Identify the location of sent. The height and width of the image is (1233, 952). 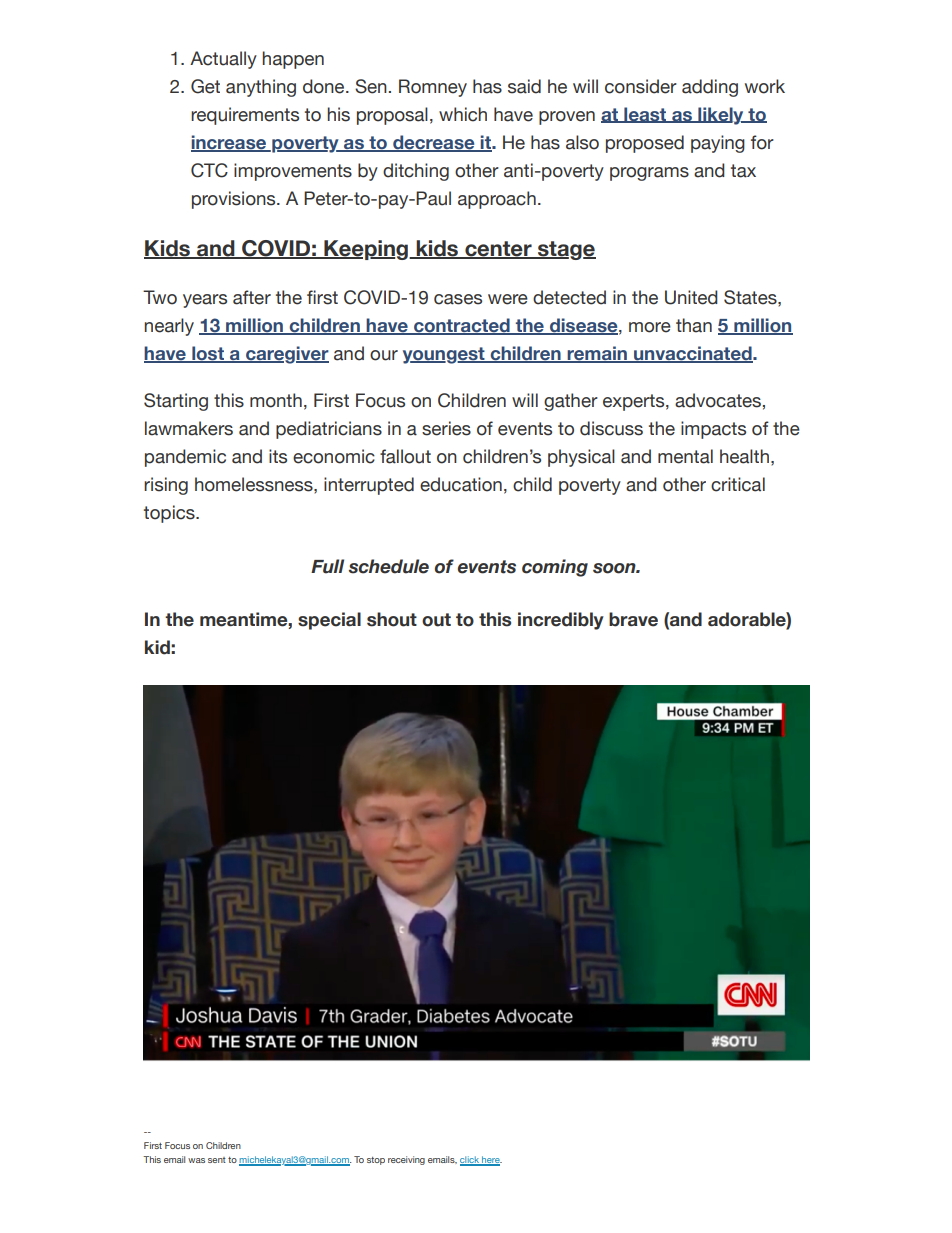
(217, 1160).
